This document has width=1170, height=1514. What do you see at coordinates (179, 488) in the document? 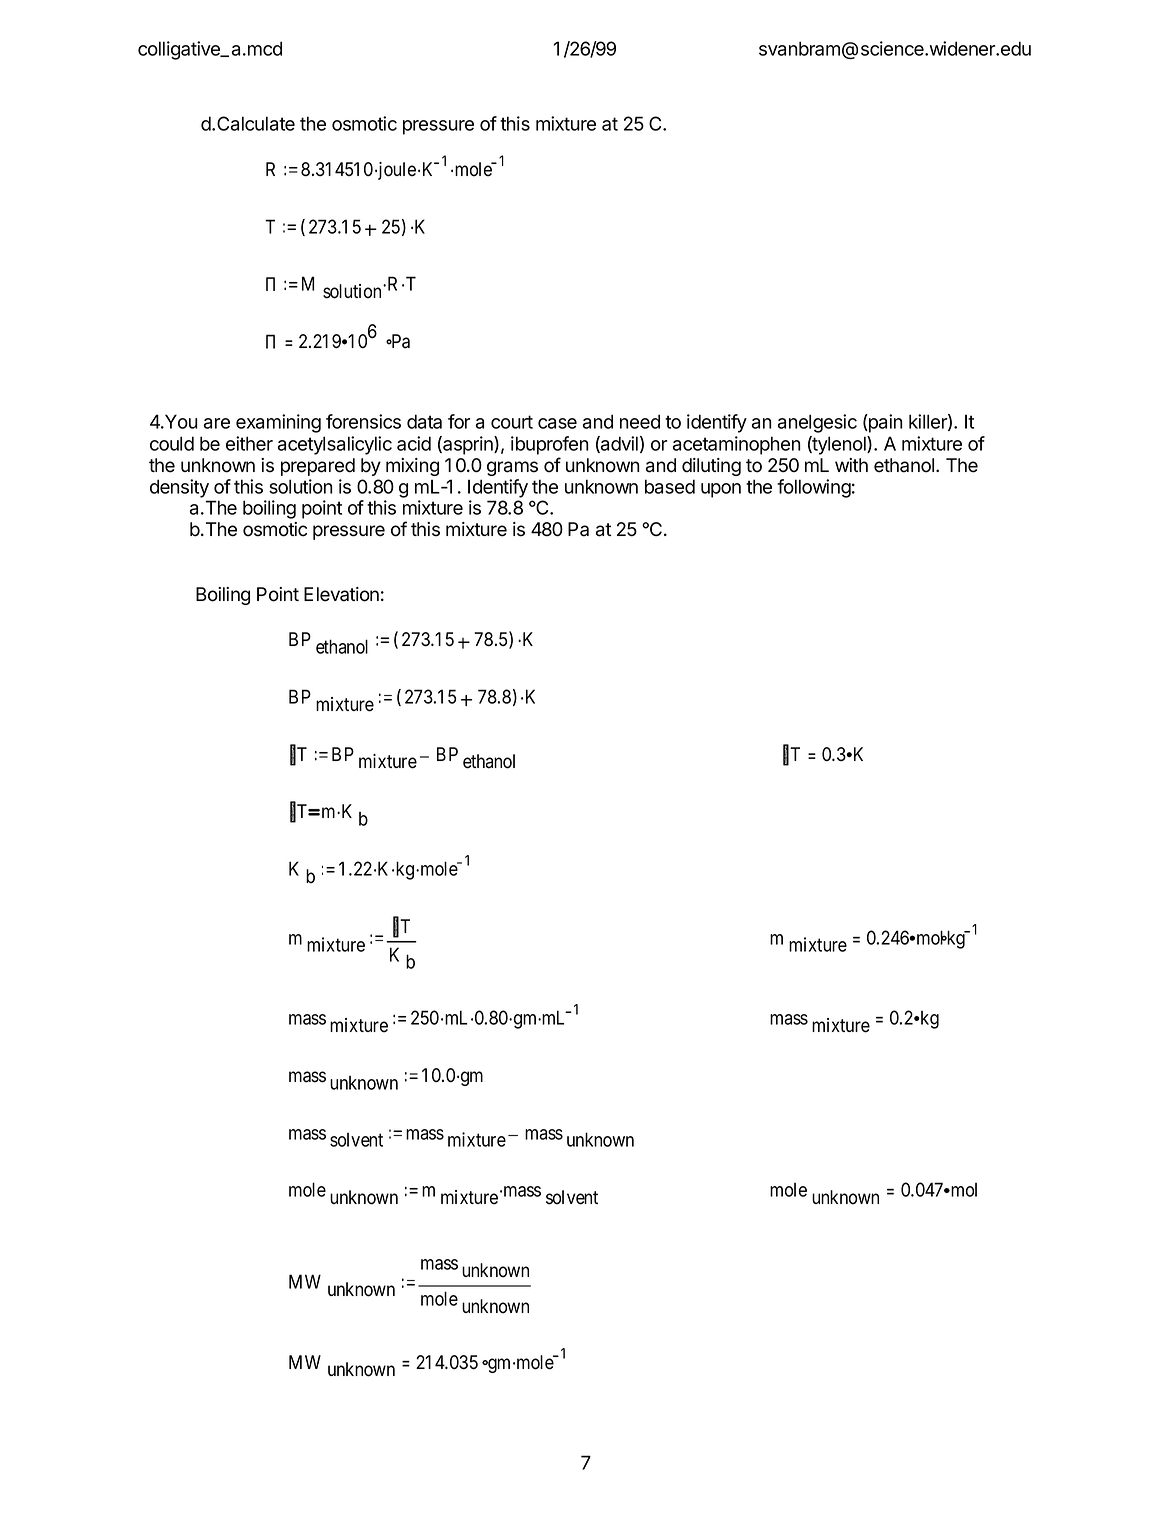
I see `density` at bounding box center [179, 488].
